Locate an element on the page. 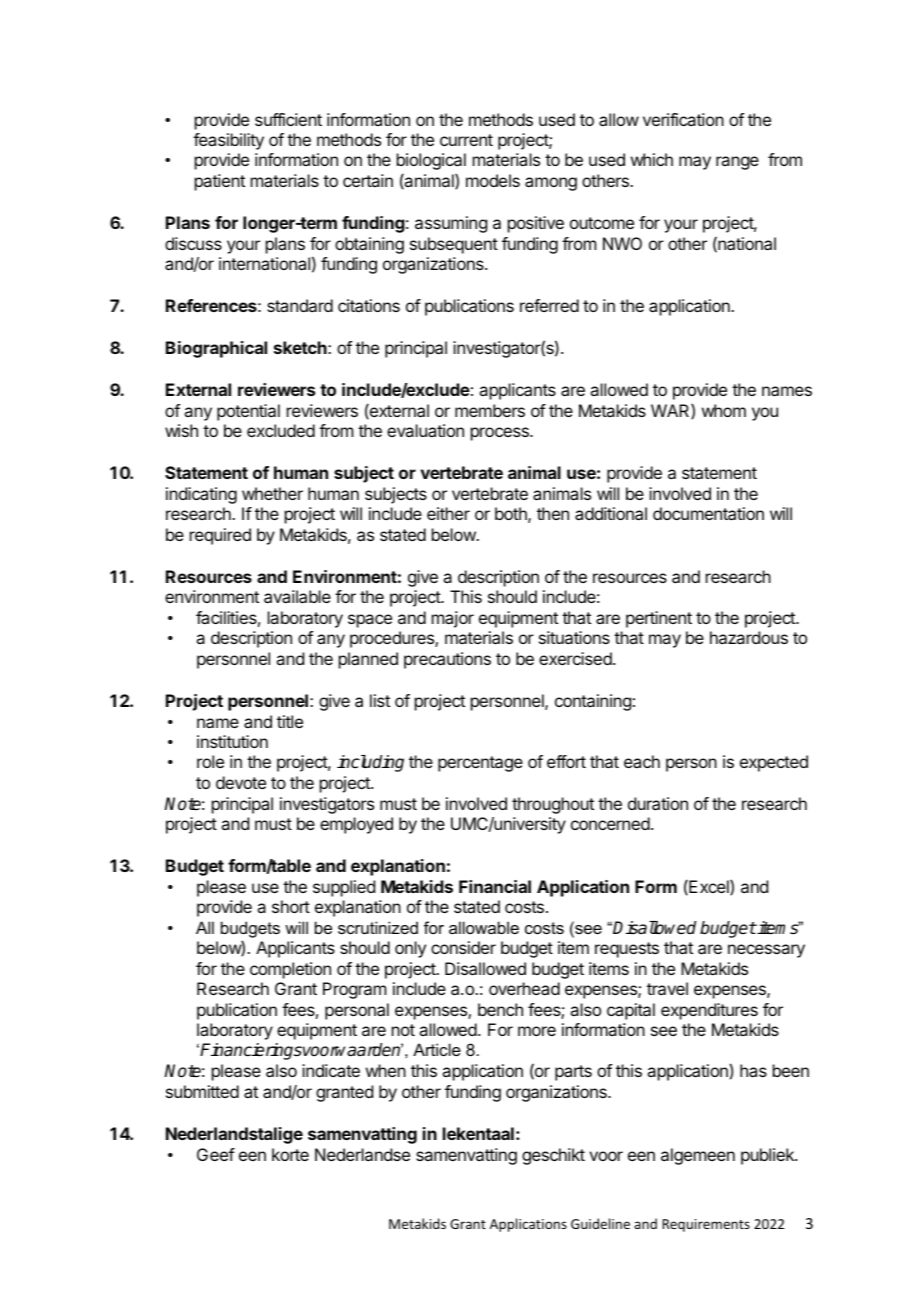 The width and height of the image is (924, 1308). either is located at coordinates (448, 513).
